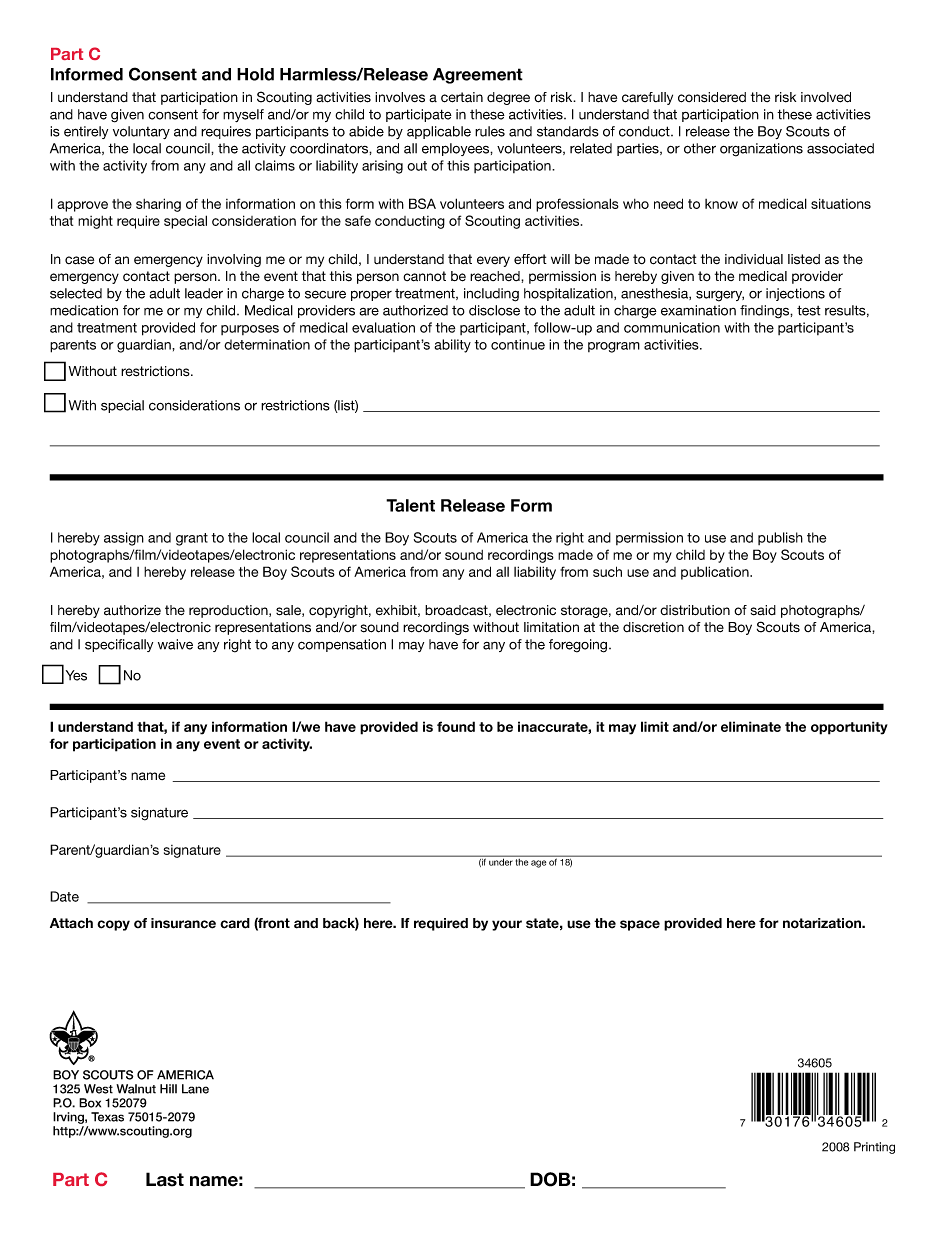 The width and height of the page is (952, 1233). I want to click on Date, so click(64, 896).
